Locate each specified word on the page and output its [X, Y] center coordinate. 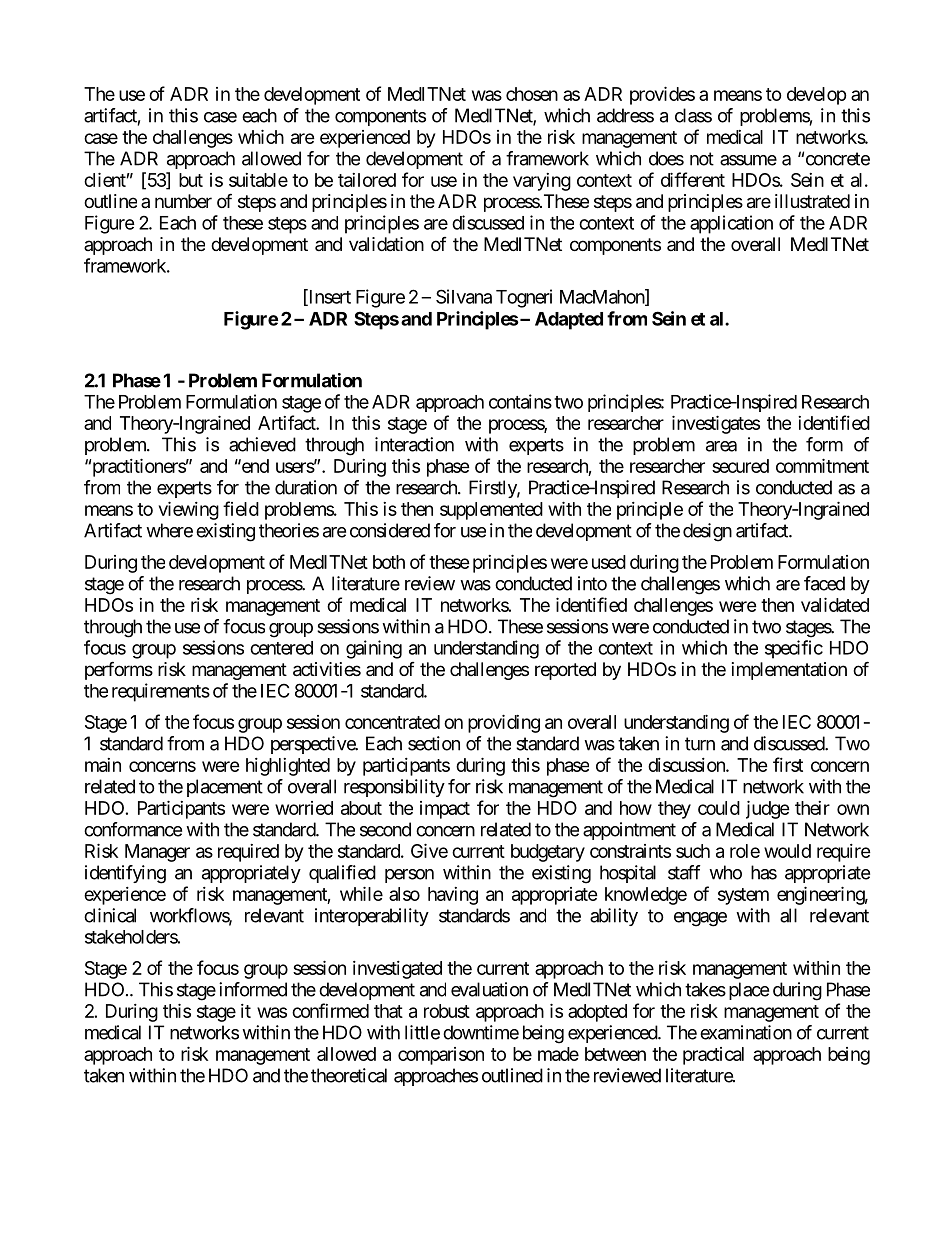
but [191, 180]
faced [824, 583]
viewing [189, 510]
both [389, 562]
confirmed [330, 1010]
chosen [532, 94]
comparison [441, 1056]
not [702, 159]
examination [746, 1032]
